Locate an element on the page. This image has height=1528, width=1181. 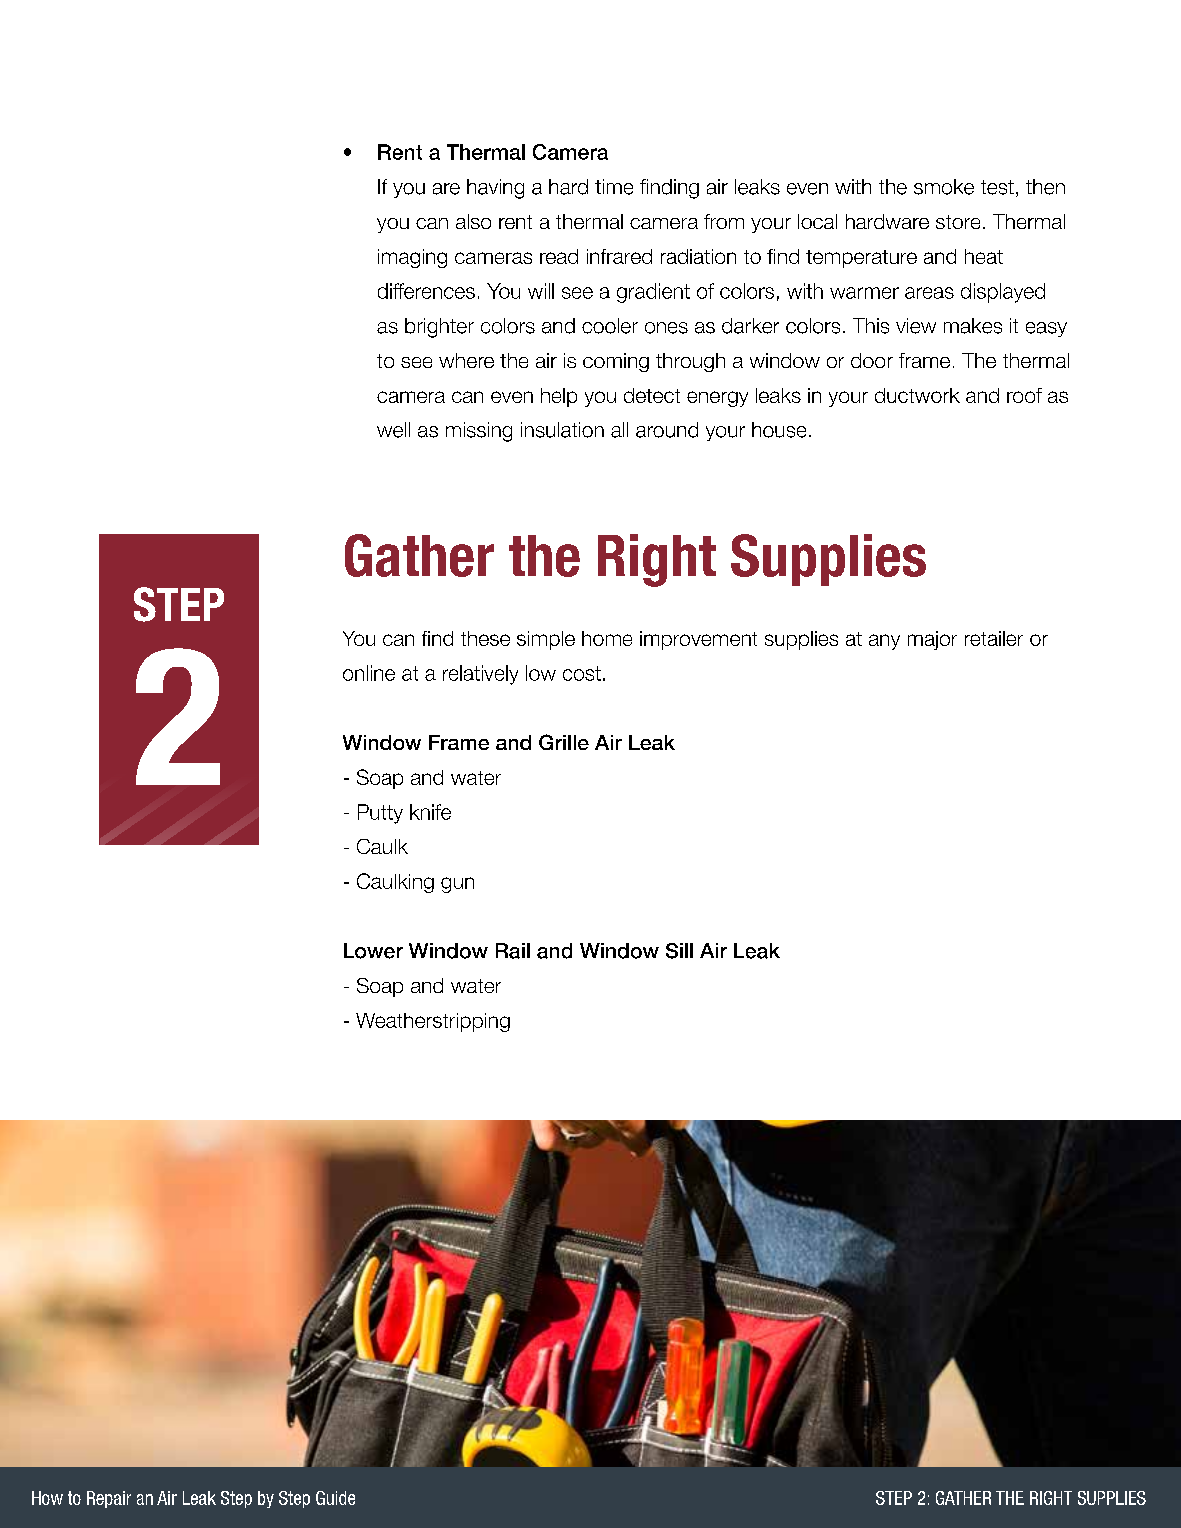
store is located at coordinates (958, 222).
